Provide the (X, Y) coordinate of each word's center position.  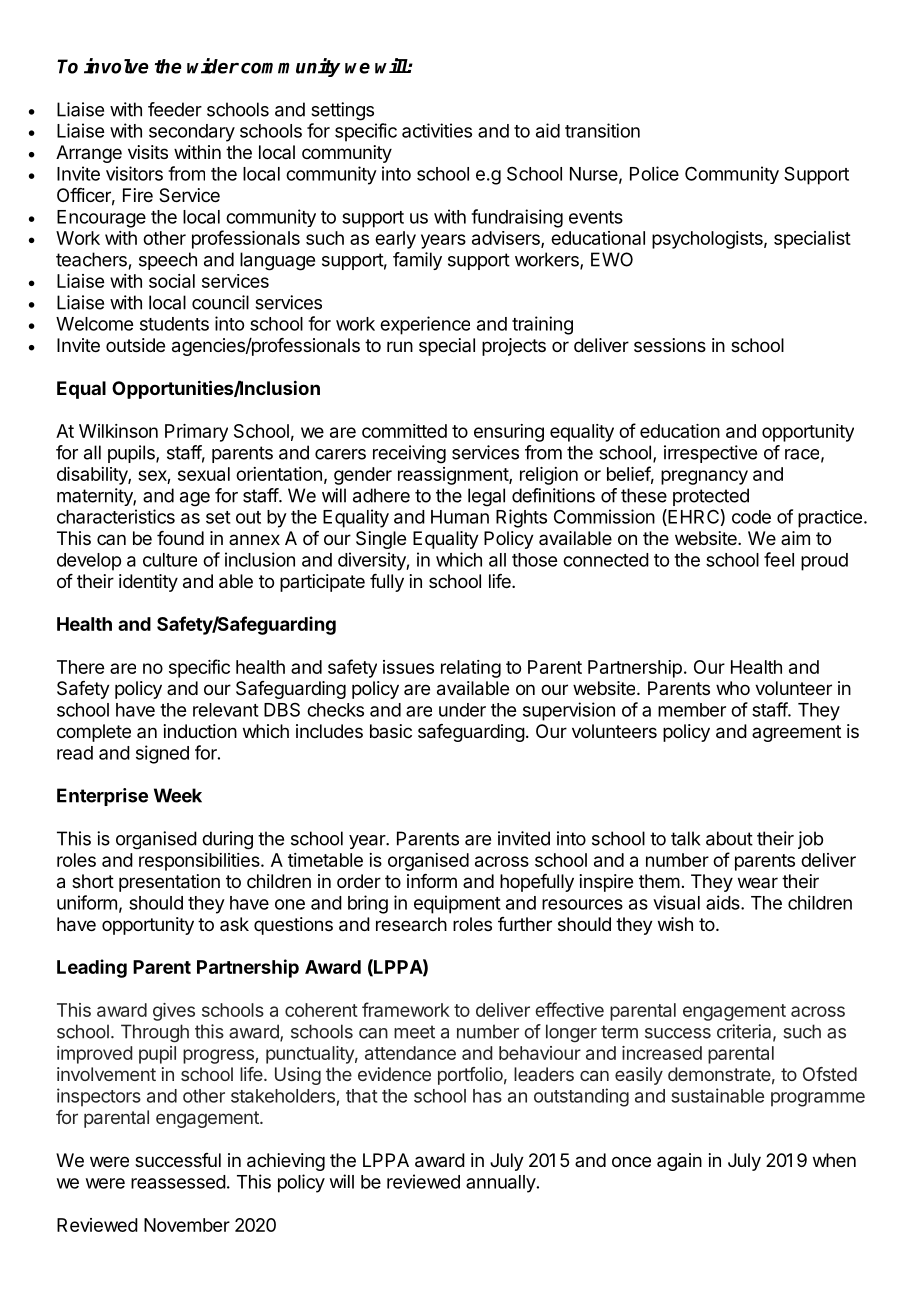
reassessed (178, 1182)
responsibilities (199, 862)
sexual (204, 474)
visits (148, 152)
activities (437, 130)
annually (501, 1184)
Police (654, 173)
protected (711, 497)
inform (432, 881)
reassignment (454, 476)
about (729, 838)
